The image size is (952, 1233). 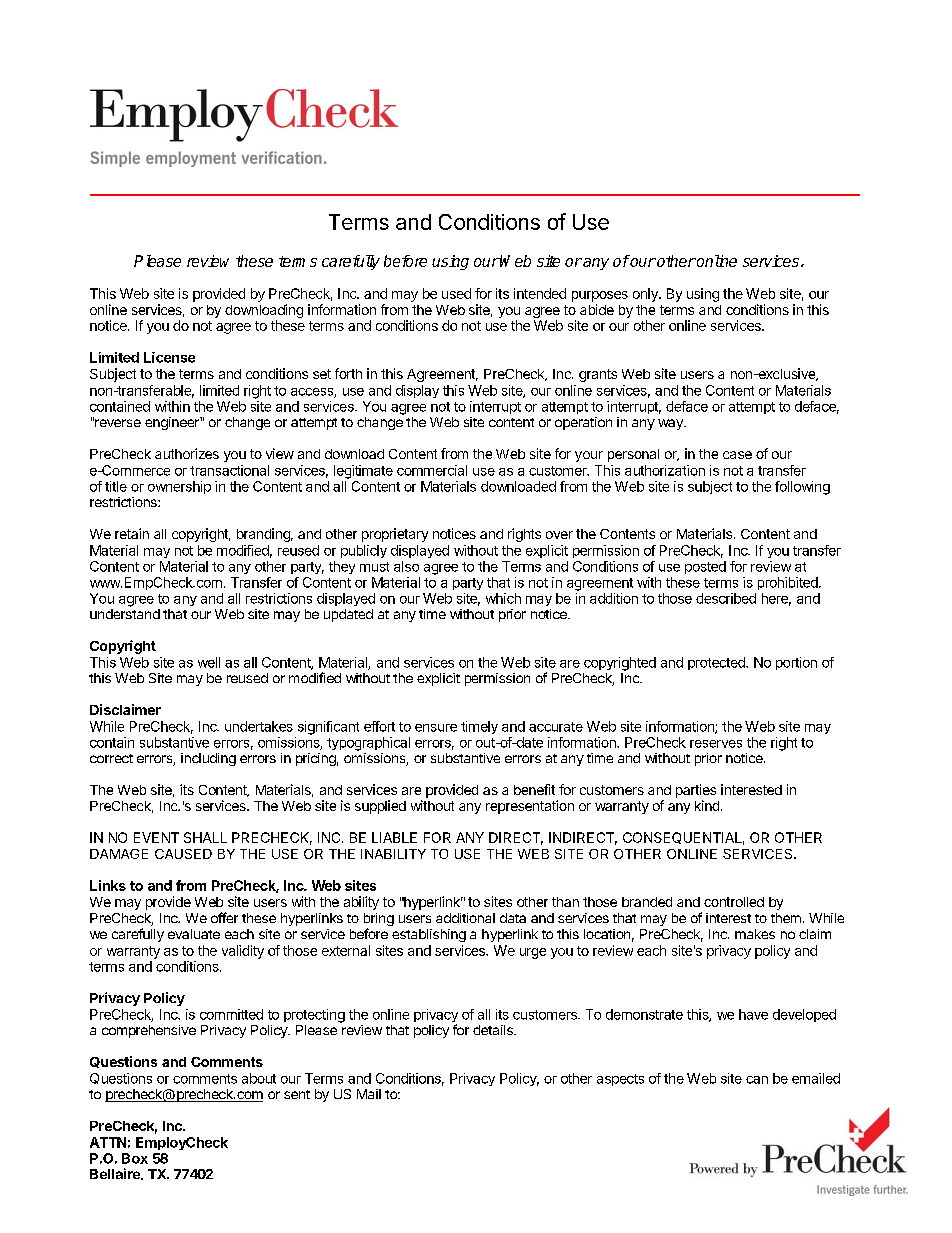 What do you see at coordinates (540, 293) in the image?
I see `intended` at bounding box center [540, 293].
